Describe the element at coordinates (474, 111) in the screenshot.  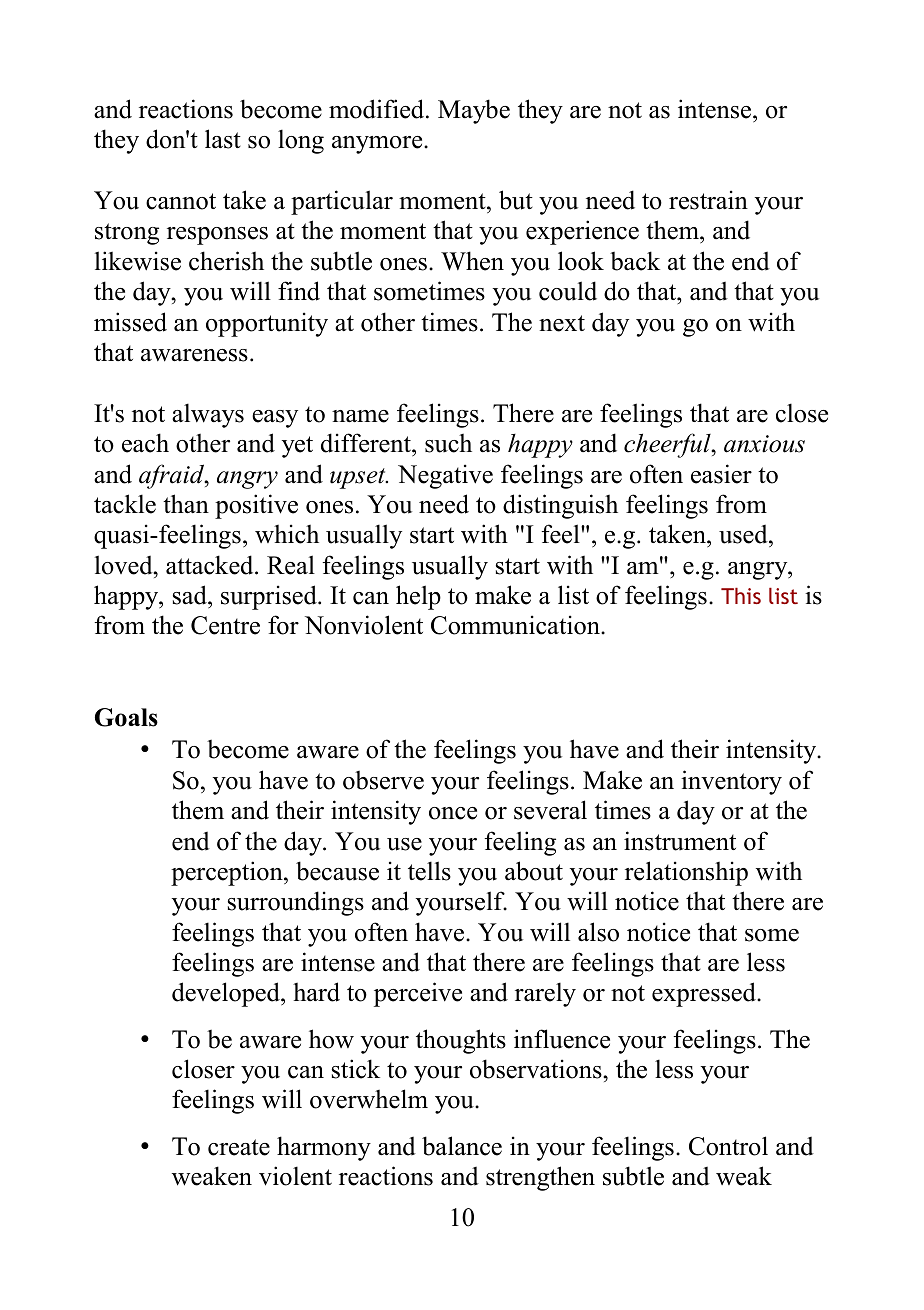
I see `Maybe` at that location.
